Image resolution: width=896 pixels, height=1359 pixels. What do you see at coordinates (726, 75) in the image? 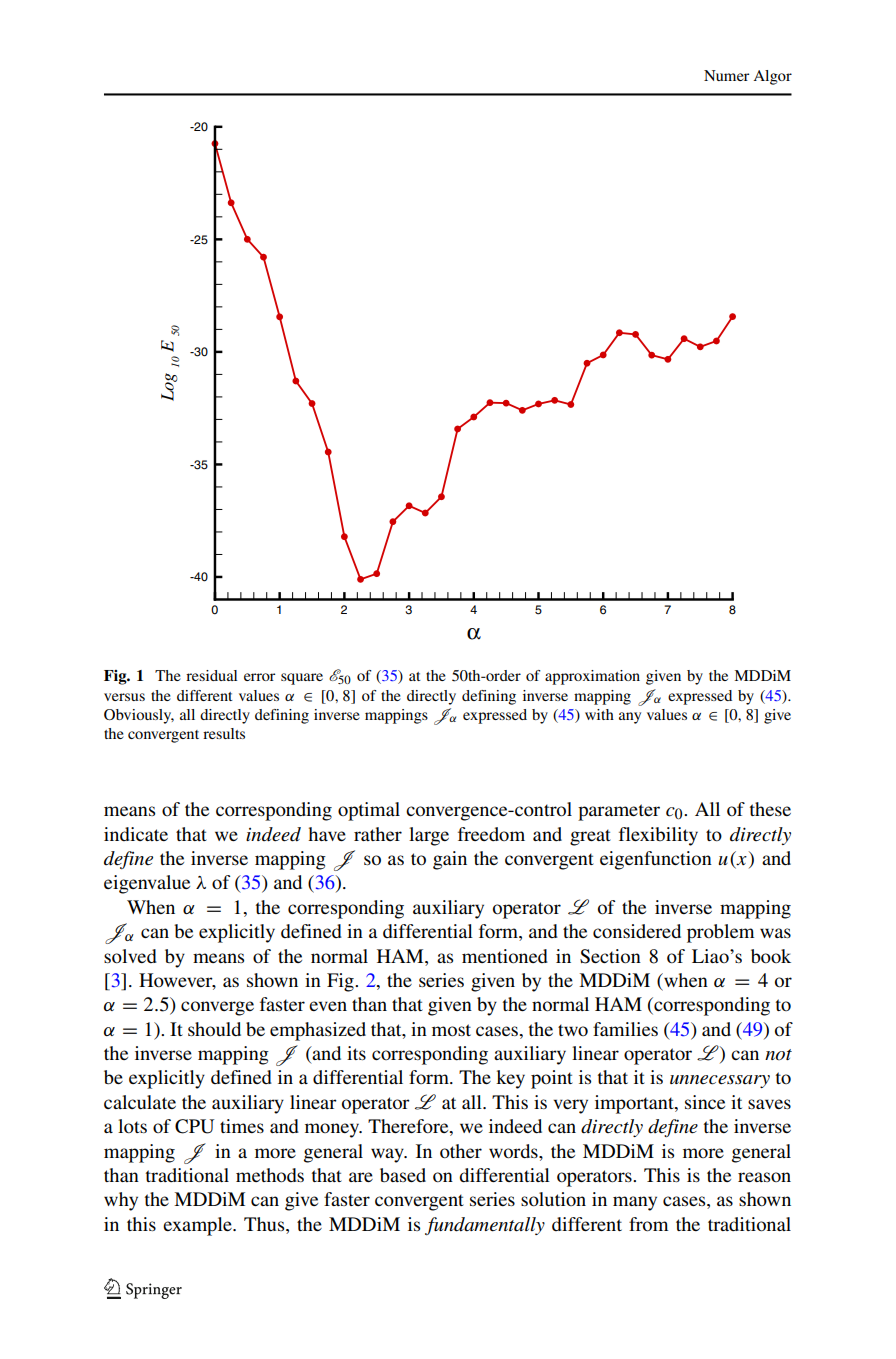
I see `Numer` at bounding box center [726, 75].
